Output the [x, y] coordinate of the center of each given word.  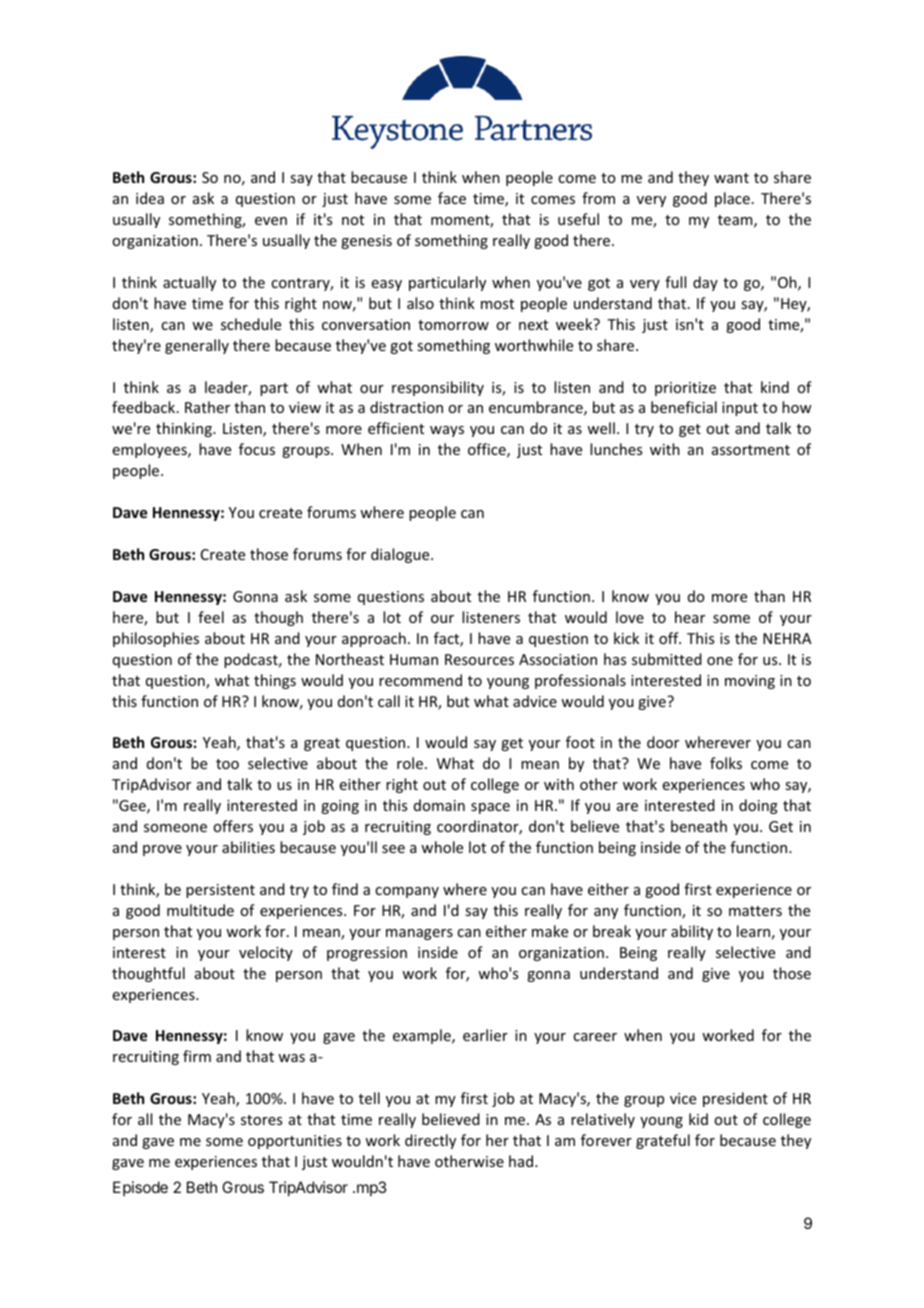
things [275, 681]
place [732, 199]
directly [430, 1141]
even [271, 221]
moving [750, 682]
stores [261, 1120]
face [452, 198]
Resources [479, 659]
